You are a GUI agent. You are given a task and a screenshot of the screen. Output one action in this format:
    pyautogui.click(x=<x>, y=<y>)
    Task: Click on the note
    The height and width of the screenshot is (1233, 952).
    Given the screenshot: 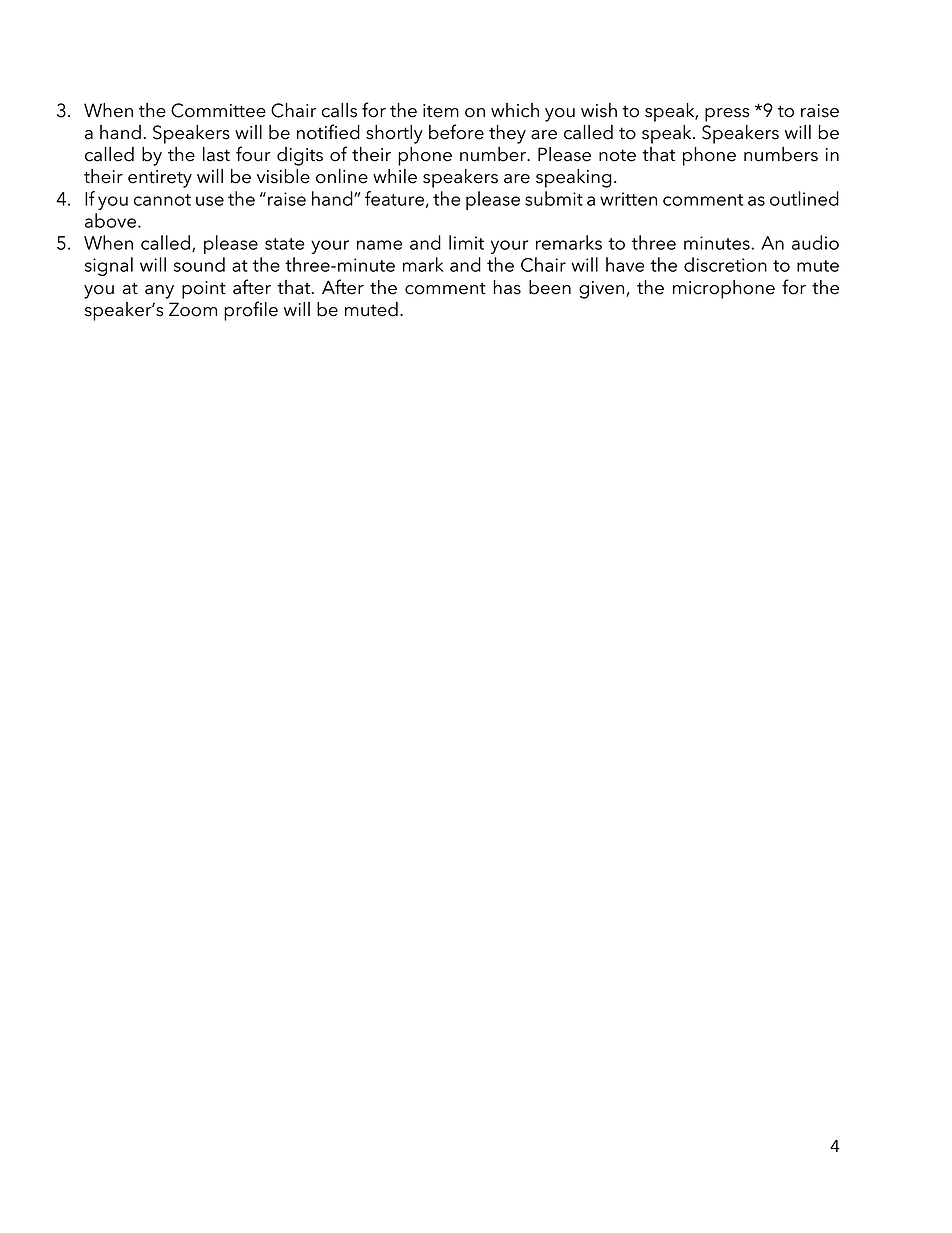 What is the action you would take?
    pyautogui.click(x=617, y=155)
